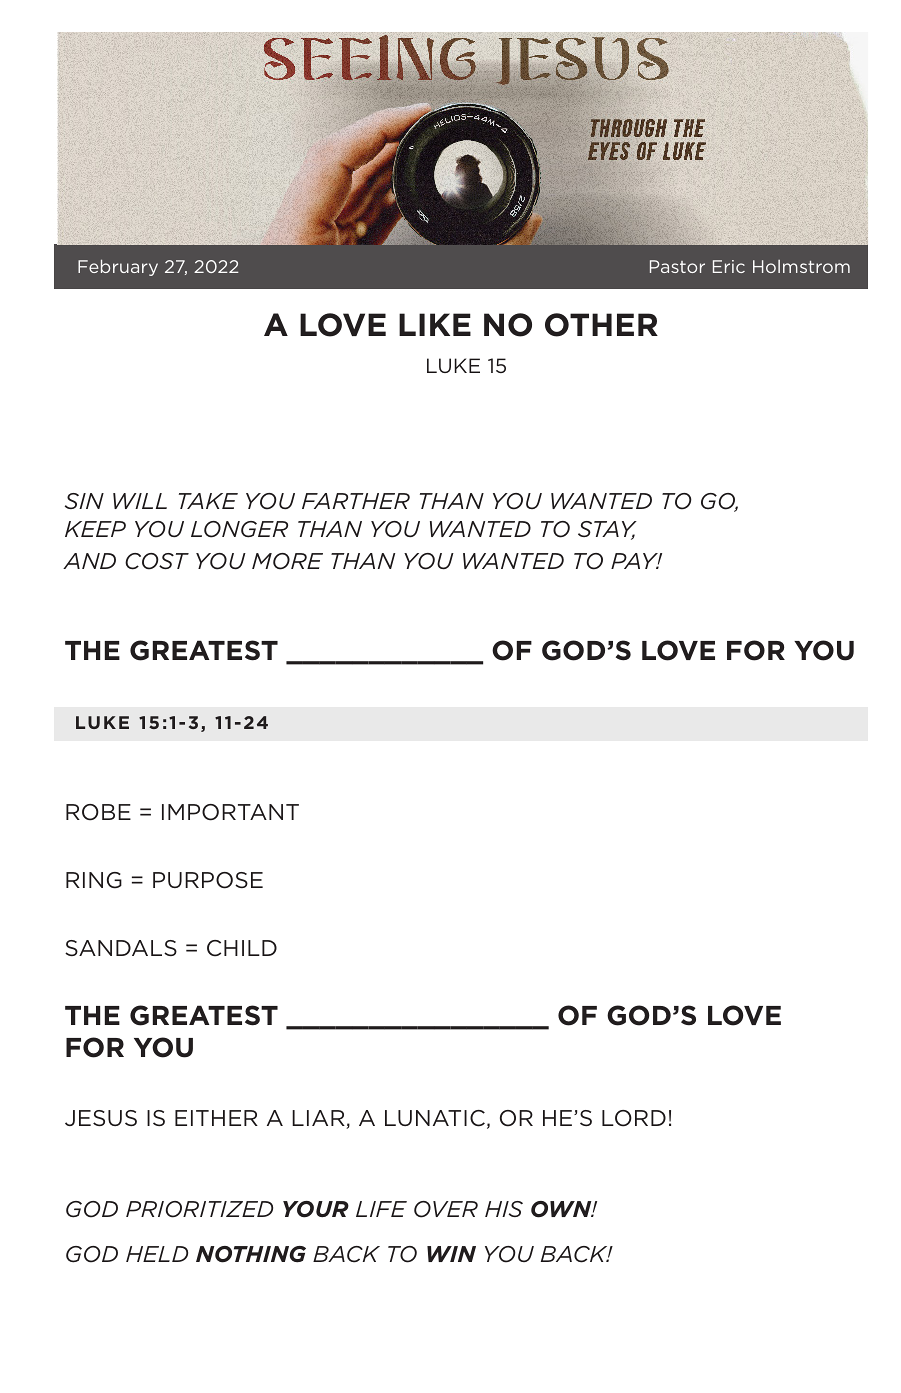 The height and width of the page is (1393, 901). What do you see at coordinates (634, 1118) in the page?
I see `LORD` at bounding box center [634, 1118].
